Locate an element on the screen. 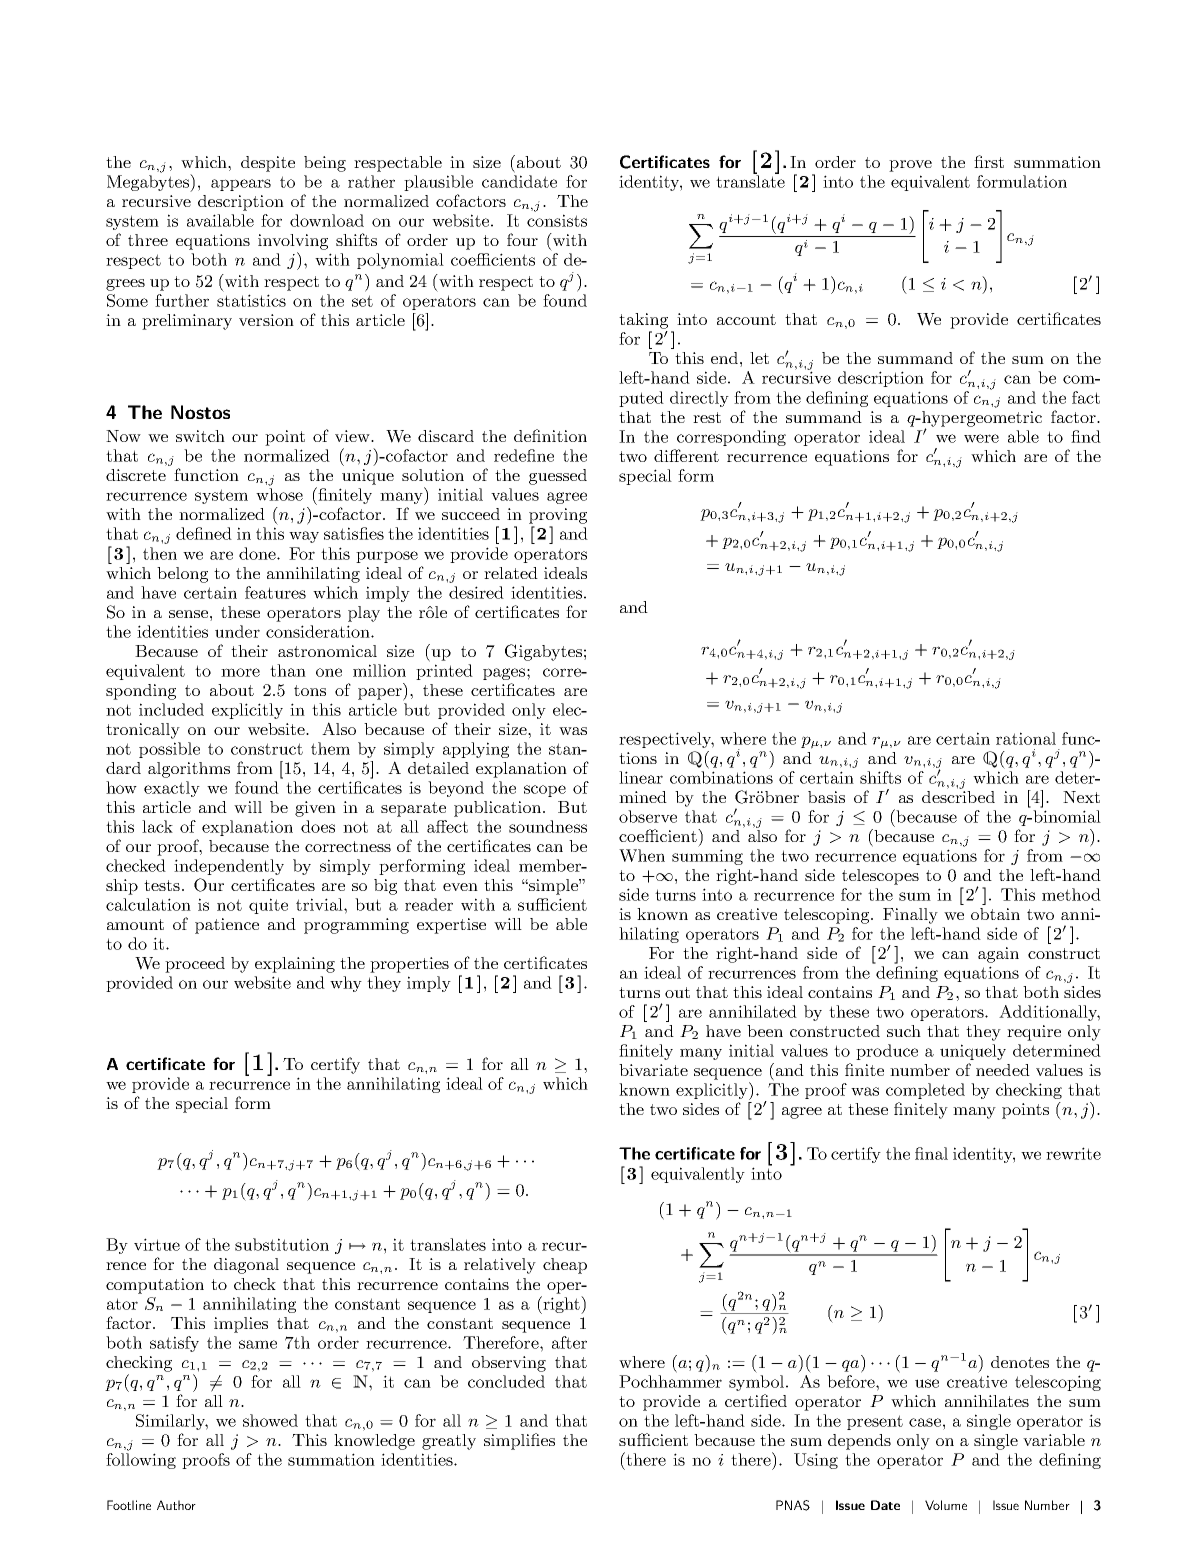  rational is located at coordinates (1026, 738).
